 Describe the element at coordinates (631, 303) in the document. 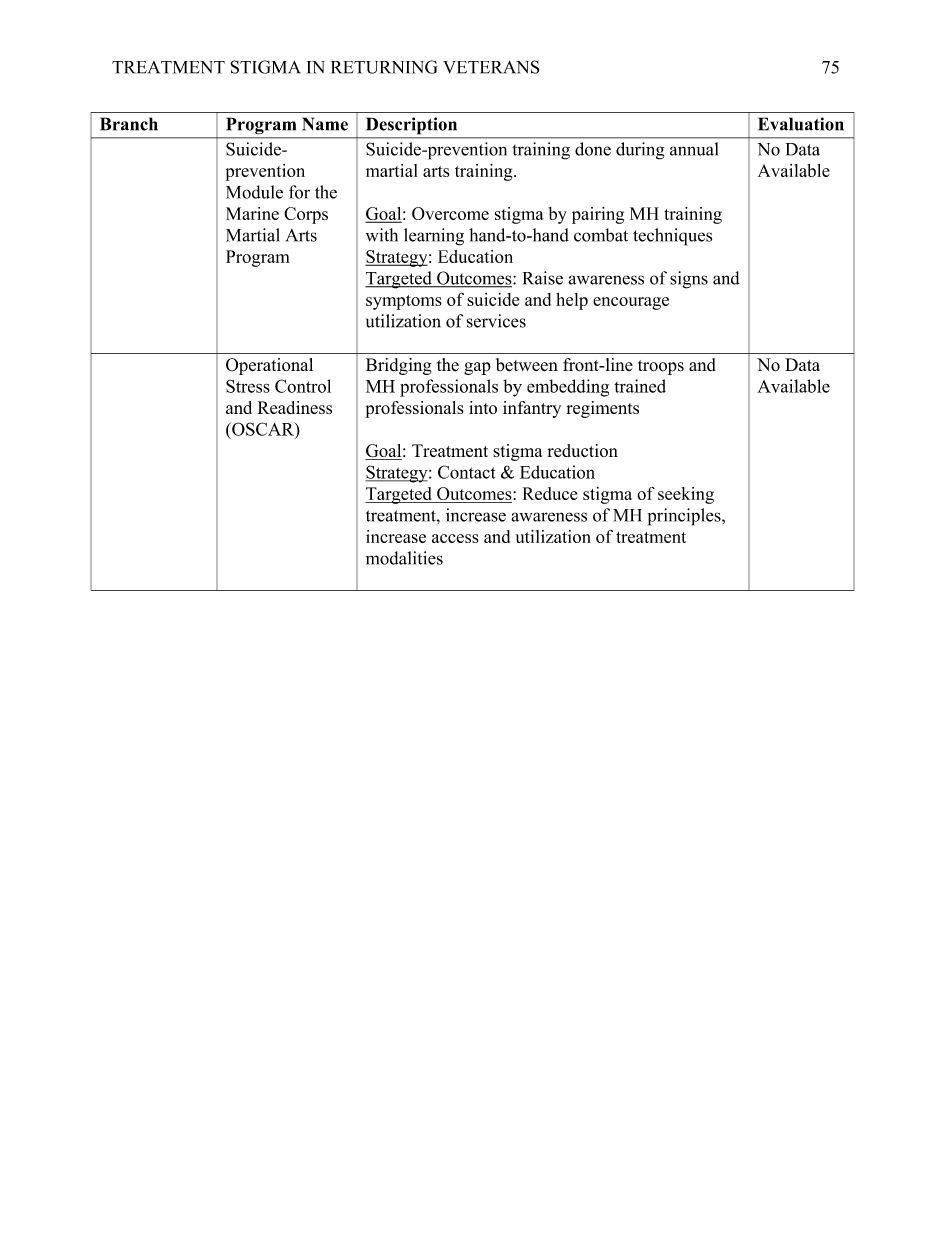

I see `encourage` at that location.
